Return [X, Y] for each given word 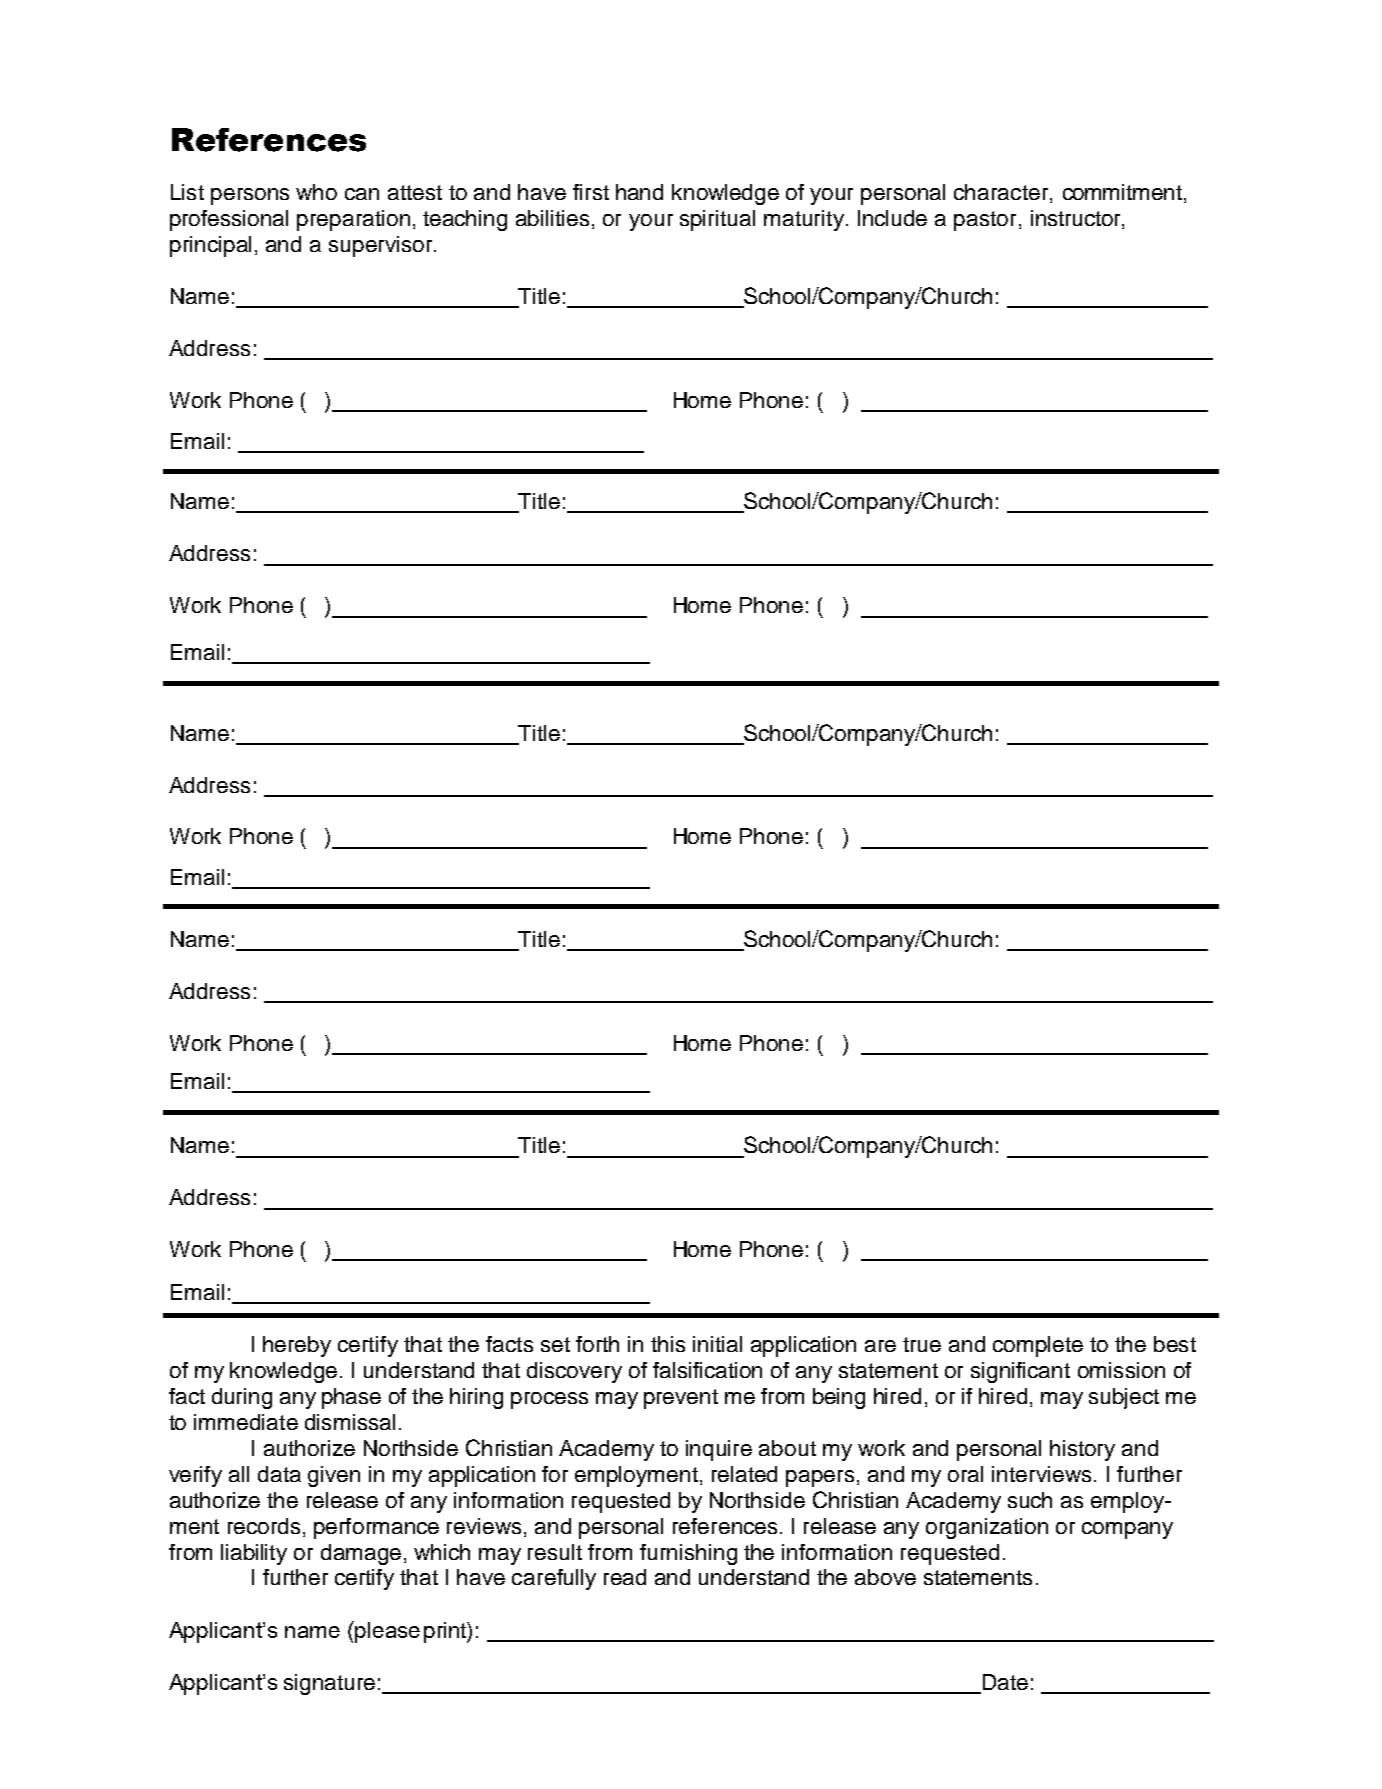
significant [1020, 1372]
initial [717, 1344]
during [242, 1398]
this [668, 1344]
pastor [985, 221]
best [1175, 1344]
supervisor [382, 246]
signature [329, 1684]
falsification [707, 1370]
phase [351, 1398]
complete [1038, 1346]
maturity [804, 220]
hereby [297, 1346]
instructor [1077, 219]
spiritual [717, 220]
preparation [353, 220]
